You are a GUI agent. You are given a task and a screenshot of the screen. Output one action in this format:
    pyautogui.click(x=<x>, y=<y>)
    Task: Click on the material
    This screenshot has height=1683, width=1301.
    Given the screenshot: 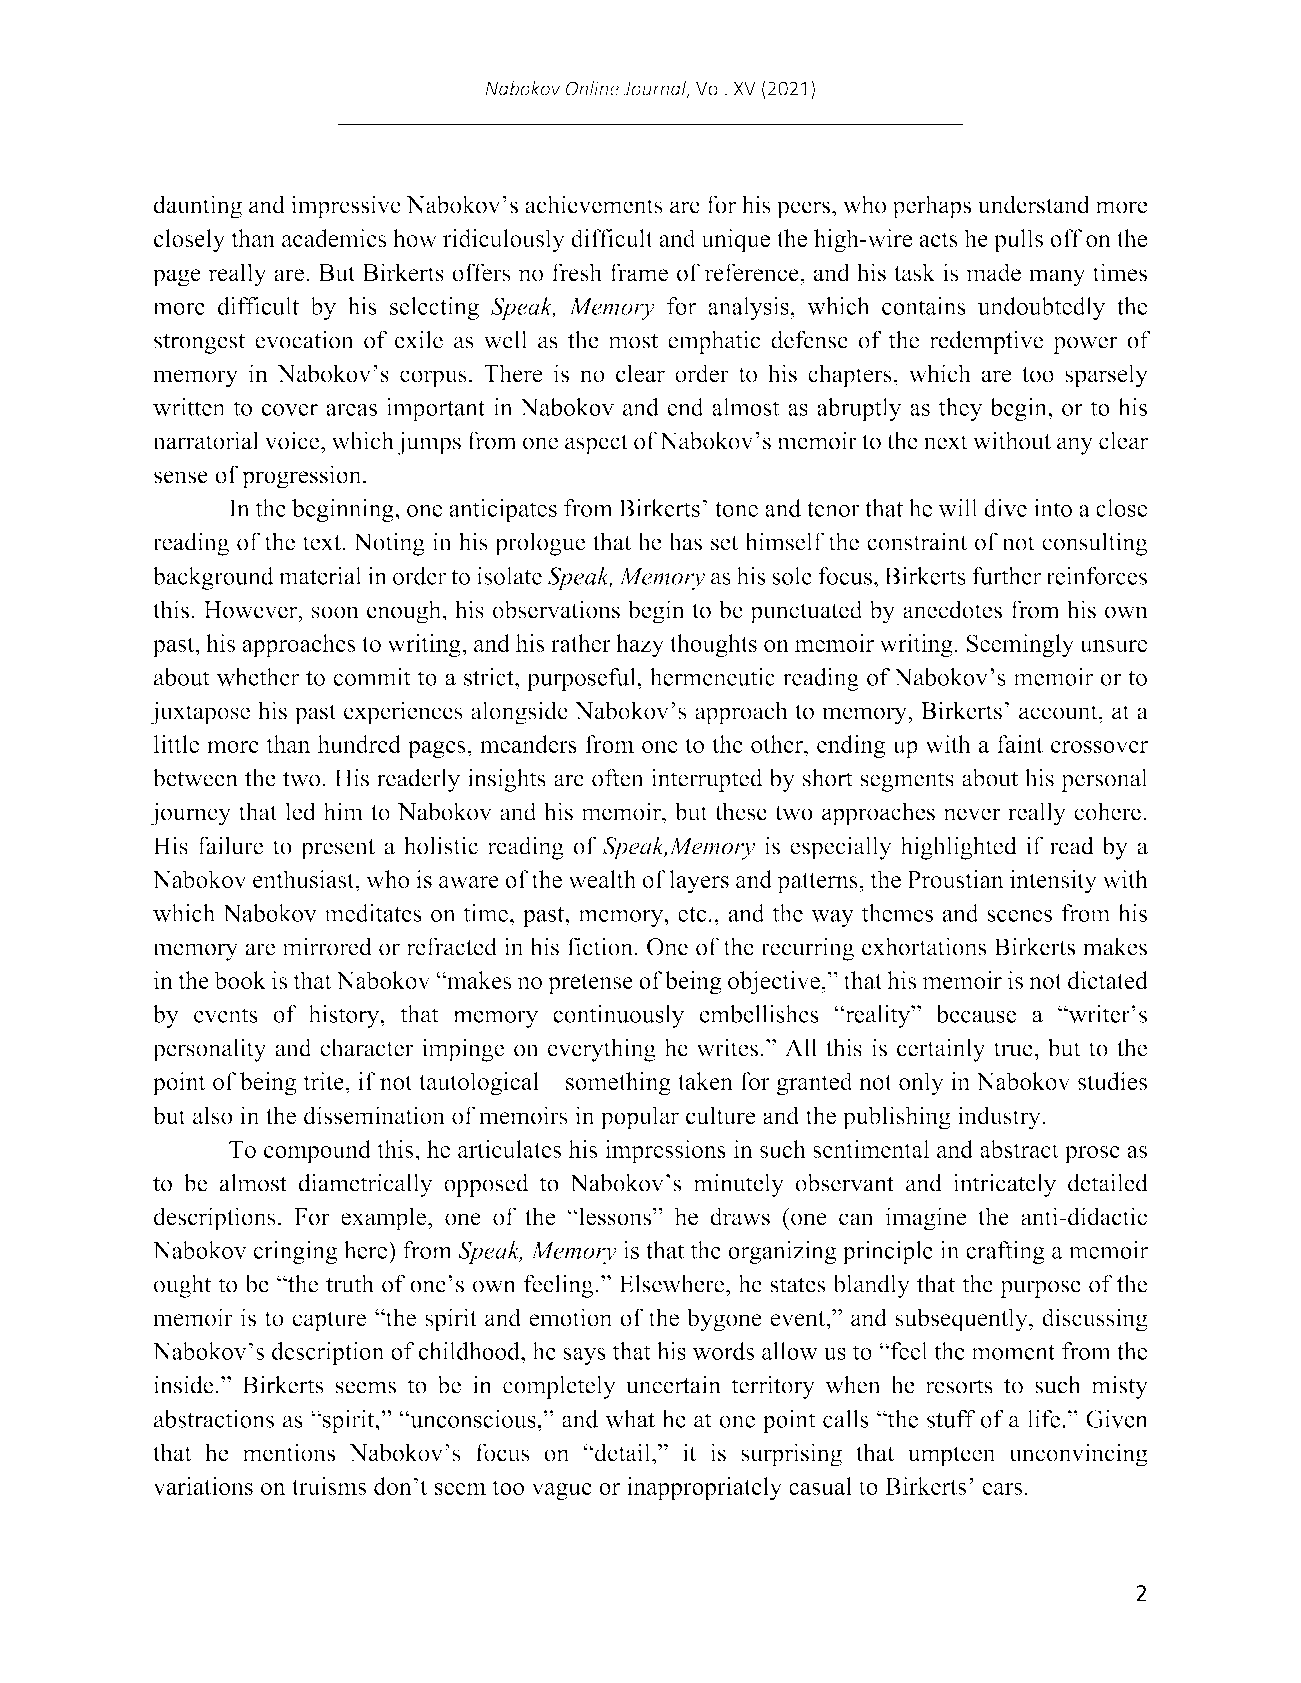 What is the action you would take?
    pyautogui.click(x=320, y=576)
